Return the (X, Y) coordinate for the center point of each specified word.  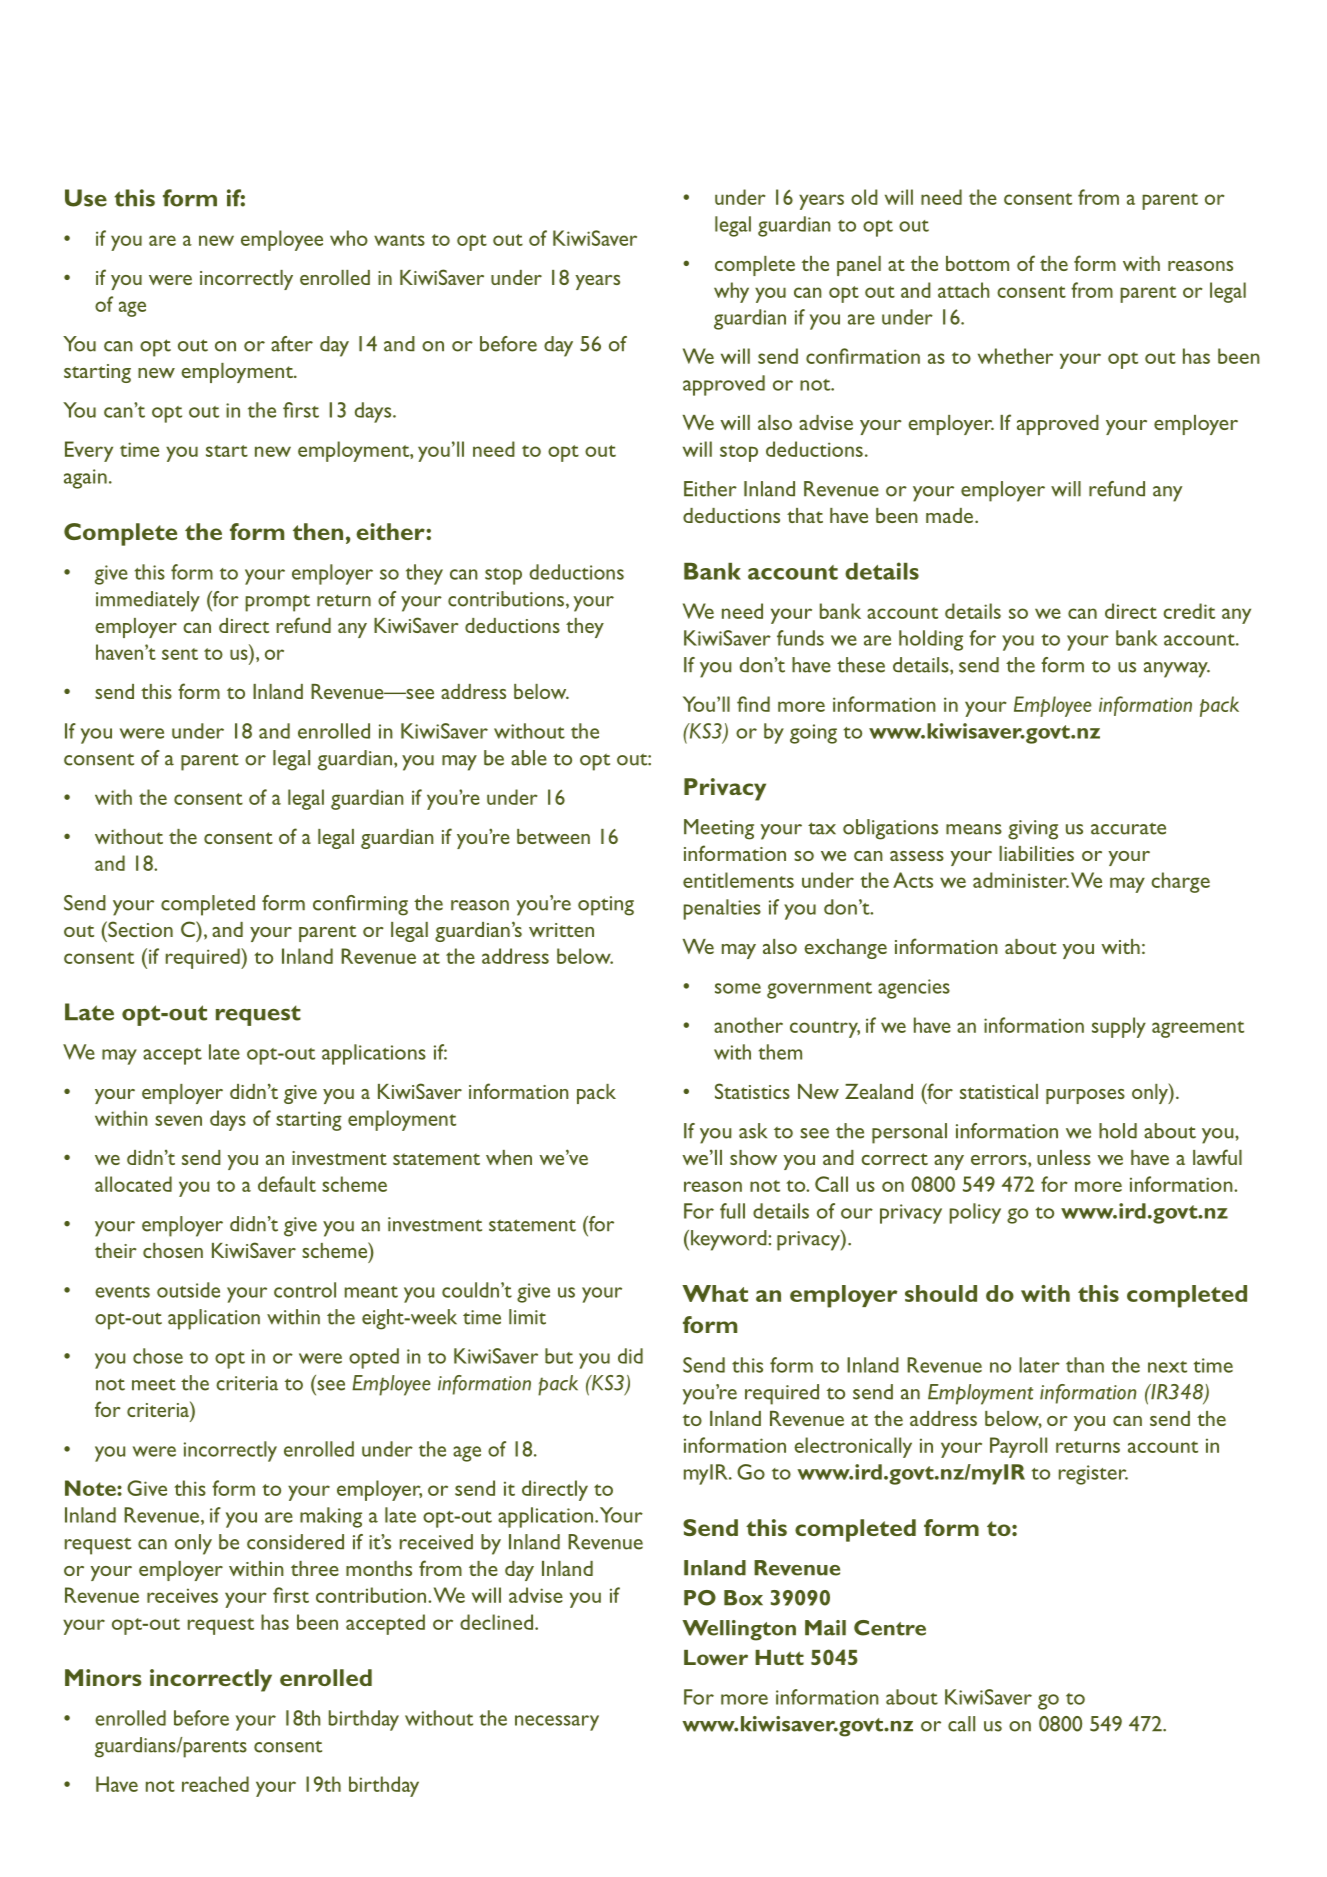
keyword (730, 1240)
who (349, 238)
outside (188, 1290)
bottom (977, 263)
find (753, 704)
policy (975, 1213)
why (731, 292)
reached (215, 1784)
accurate (1128, 828)
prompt (277, 603)
